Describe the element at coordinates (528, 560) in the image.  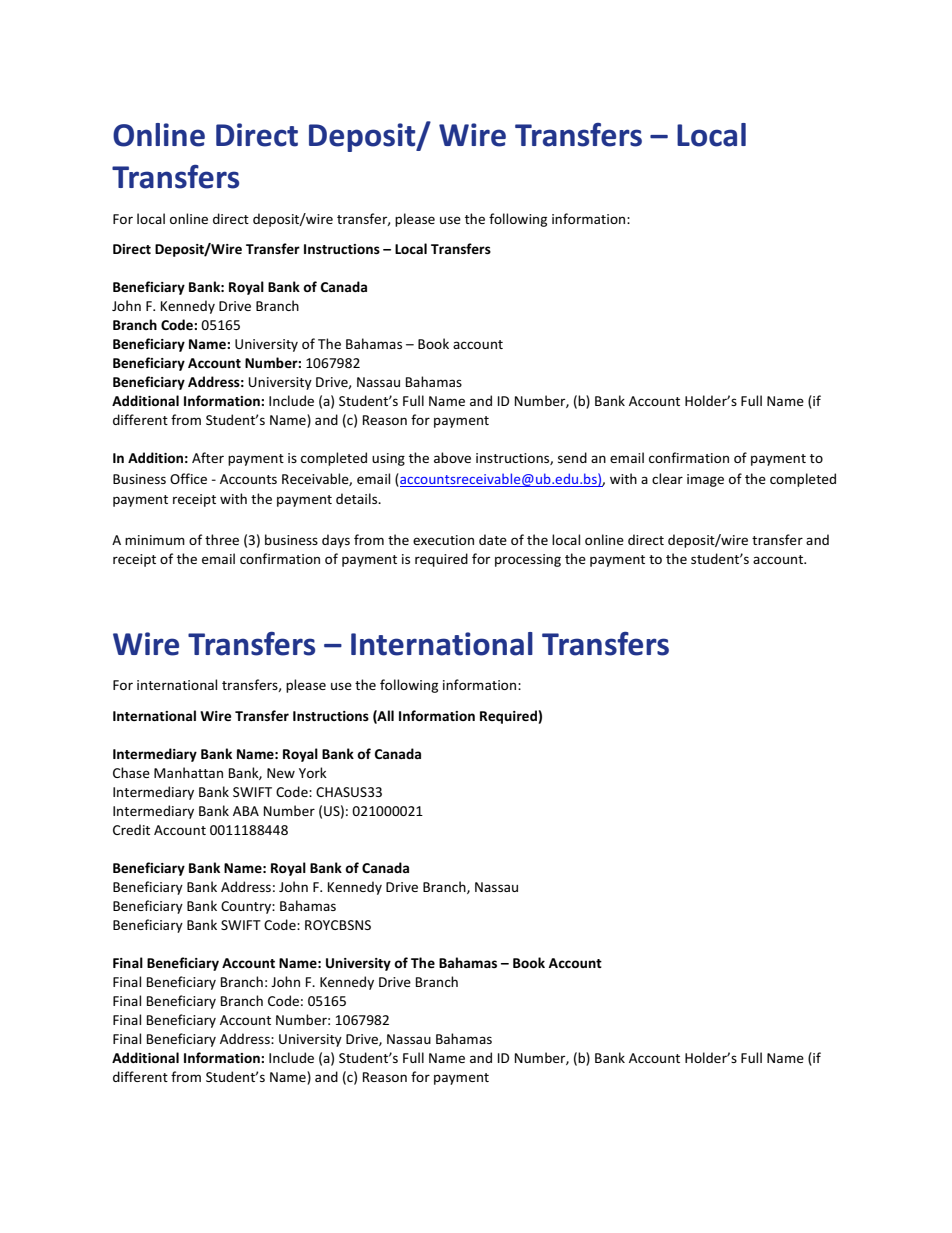
I see `processing` at that location.
